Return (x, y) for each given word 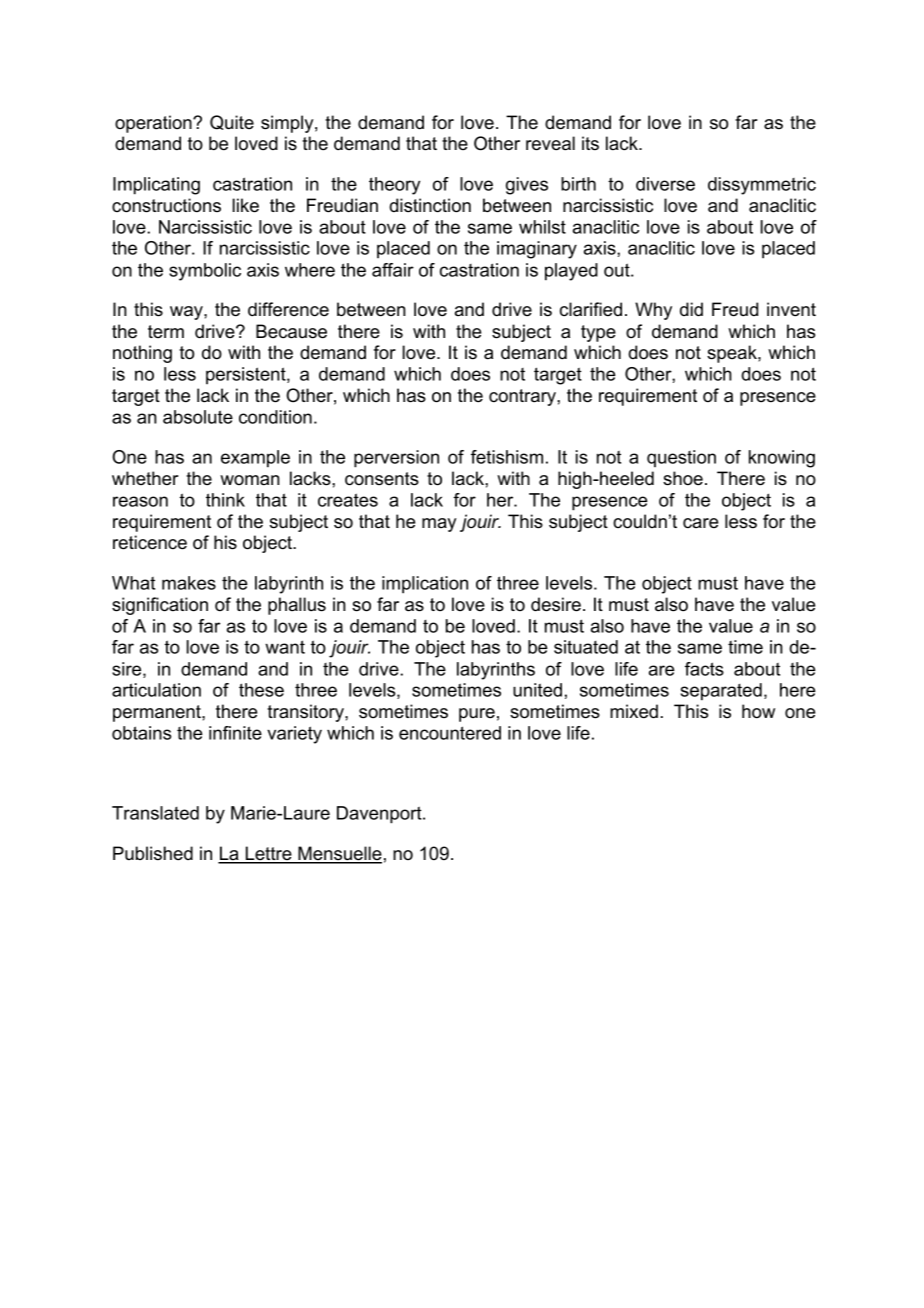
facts (704, 669)
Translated (155, 813)
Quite (232, 122)
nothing (142, 354)
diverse (665, 184)
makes (189, 583)
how (758, 711)
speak (733, 354)
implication (425, 585)
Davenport (380, 815)
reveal (550, 143)
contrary (523, 397)
